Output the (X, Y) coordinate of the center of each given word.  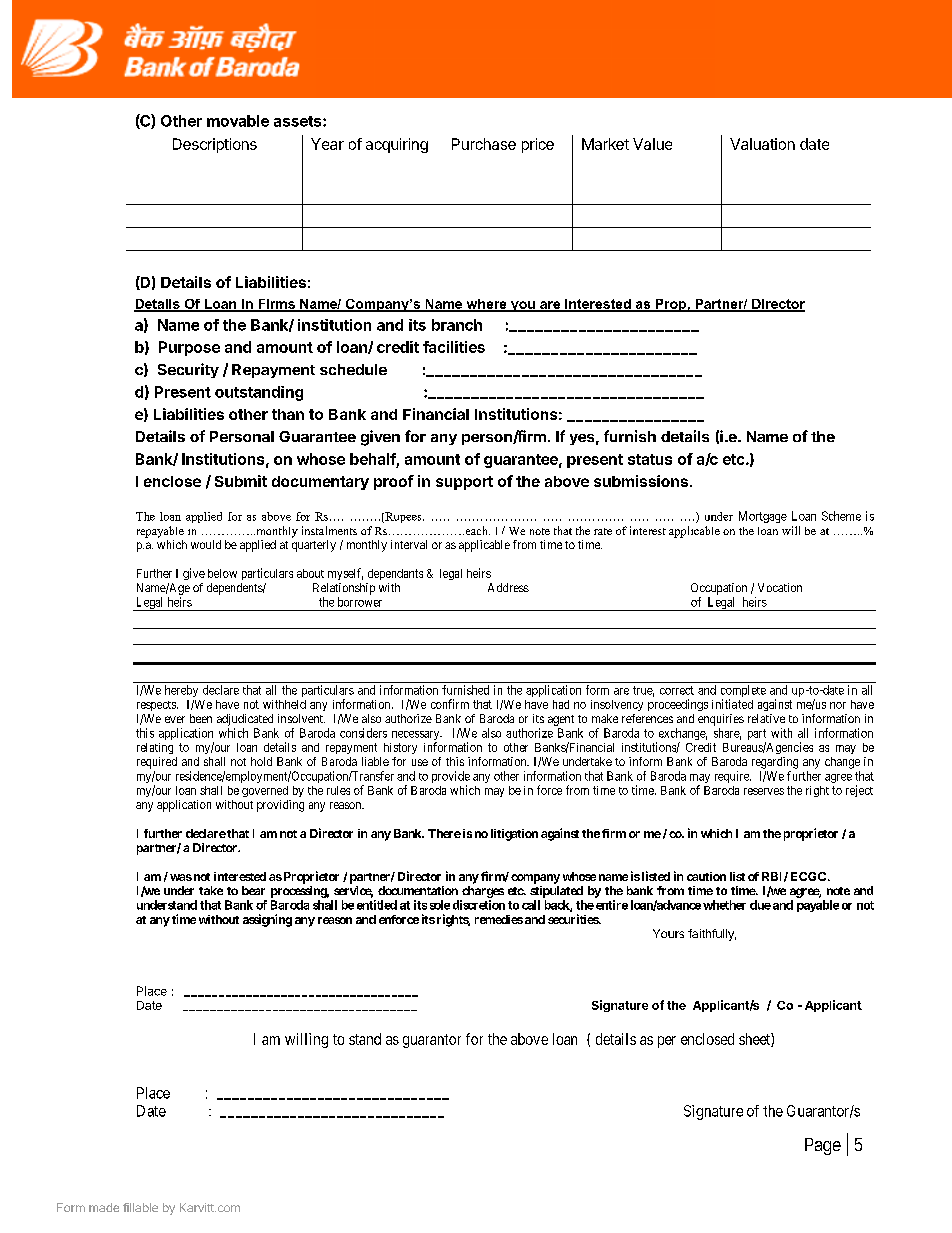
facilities (454, 347)
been (201, 718)
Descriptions (215, 145)
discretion (479, 905)
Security (188, 370)
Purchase (484, 144)
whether (724, 905)
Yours (668, 933)
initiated (732, 704)
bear (253, 890)
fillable (140, 1207)
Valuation (762, 144)
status (650, 459)
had (561, 704)
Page (823, 1146)
